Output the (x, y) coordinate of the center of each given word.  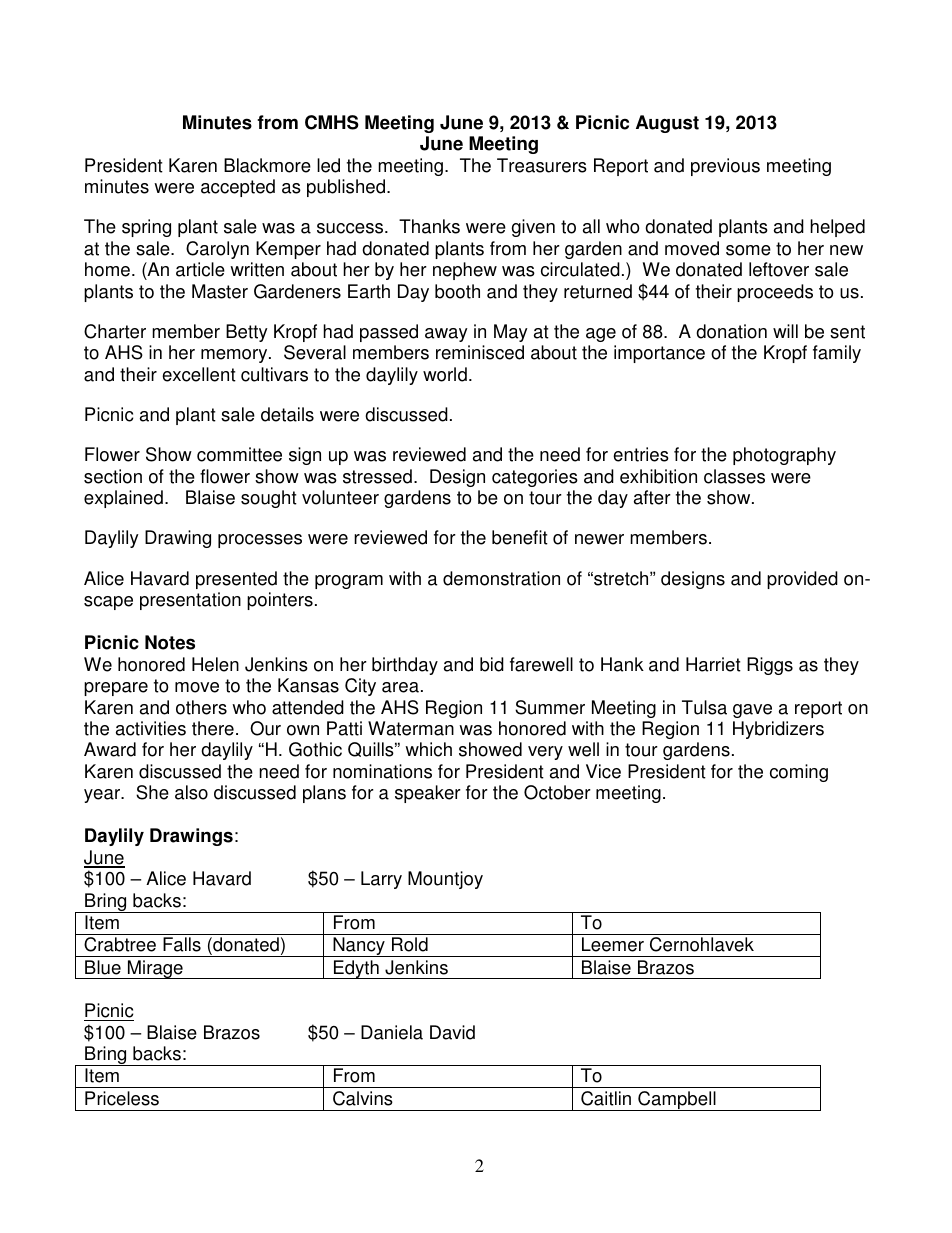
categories (535, 478)
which (428, 749)
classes (734, 476)
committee (239, 454)
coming (799, 773)
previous (725, 167)
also (191, 792)
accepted (238, 188)
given (533, 228)
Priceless (122, 1098)
